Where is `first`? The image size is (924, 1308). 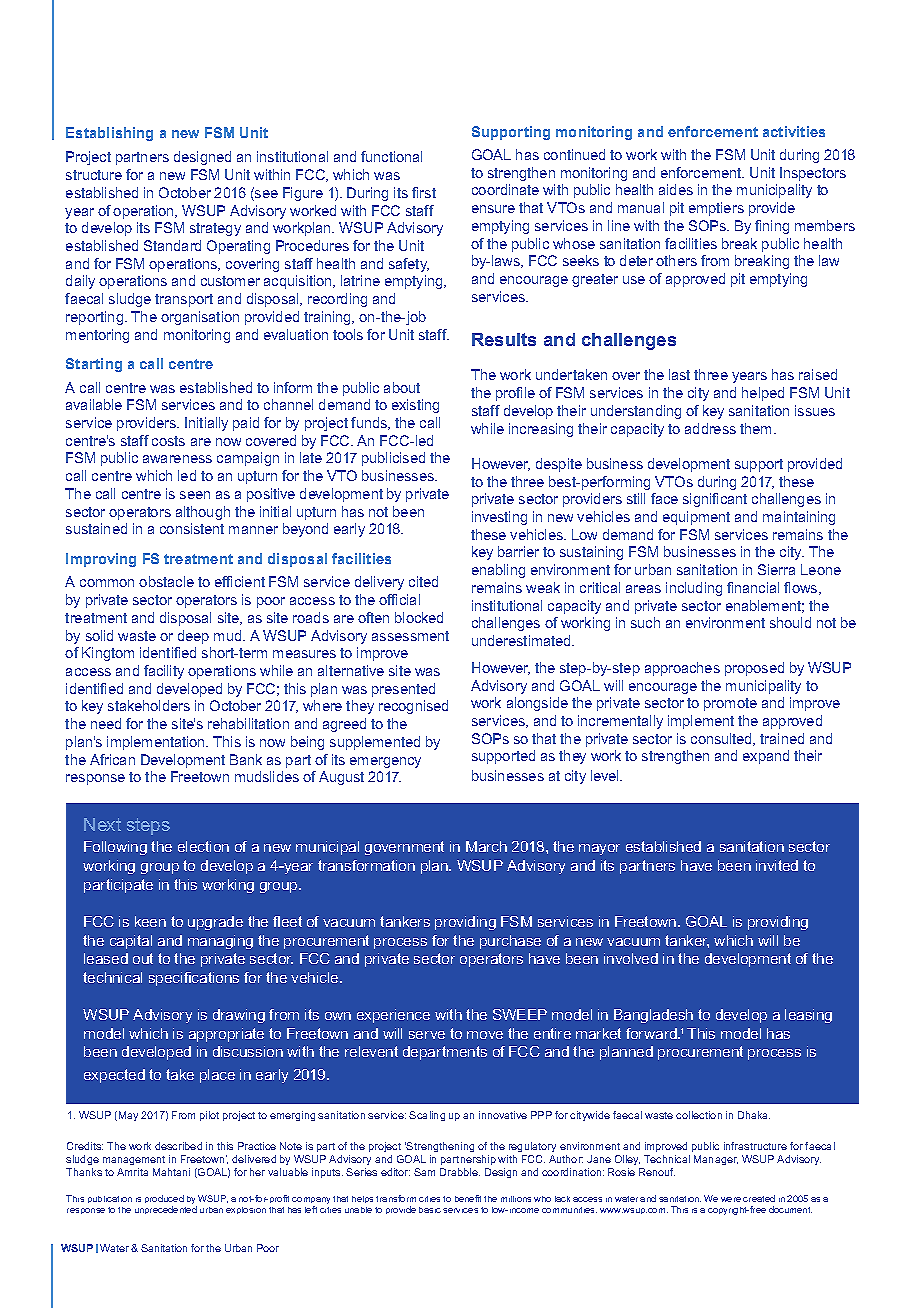
first is located at coordinates (424, 192).
